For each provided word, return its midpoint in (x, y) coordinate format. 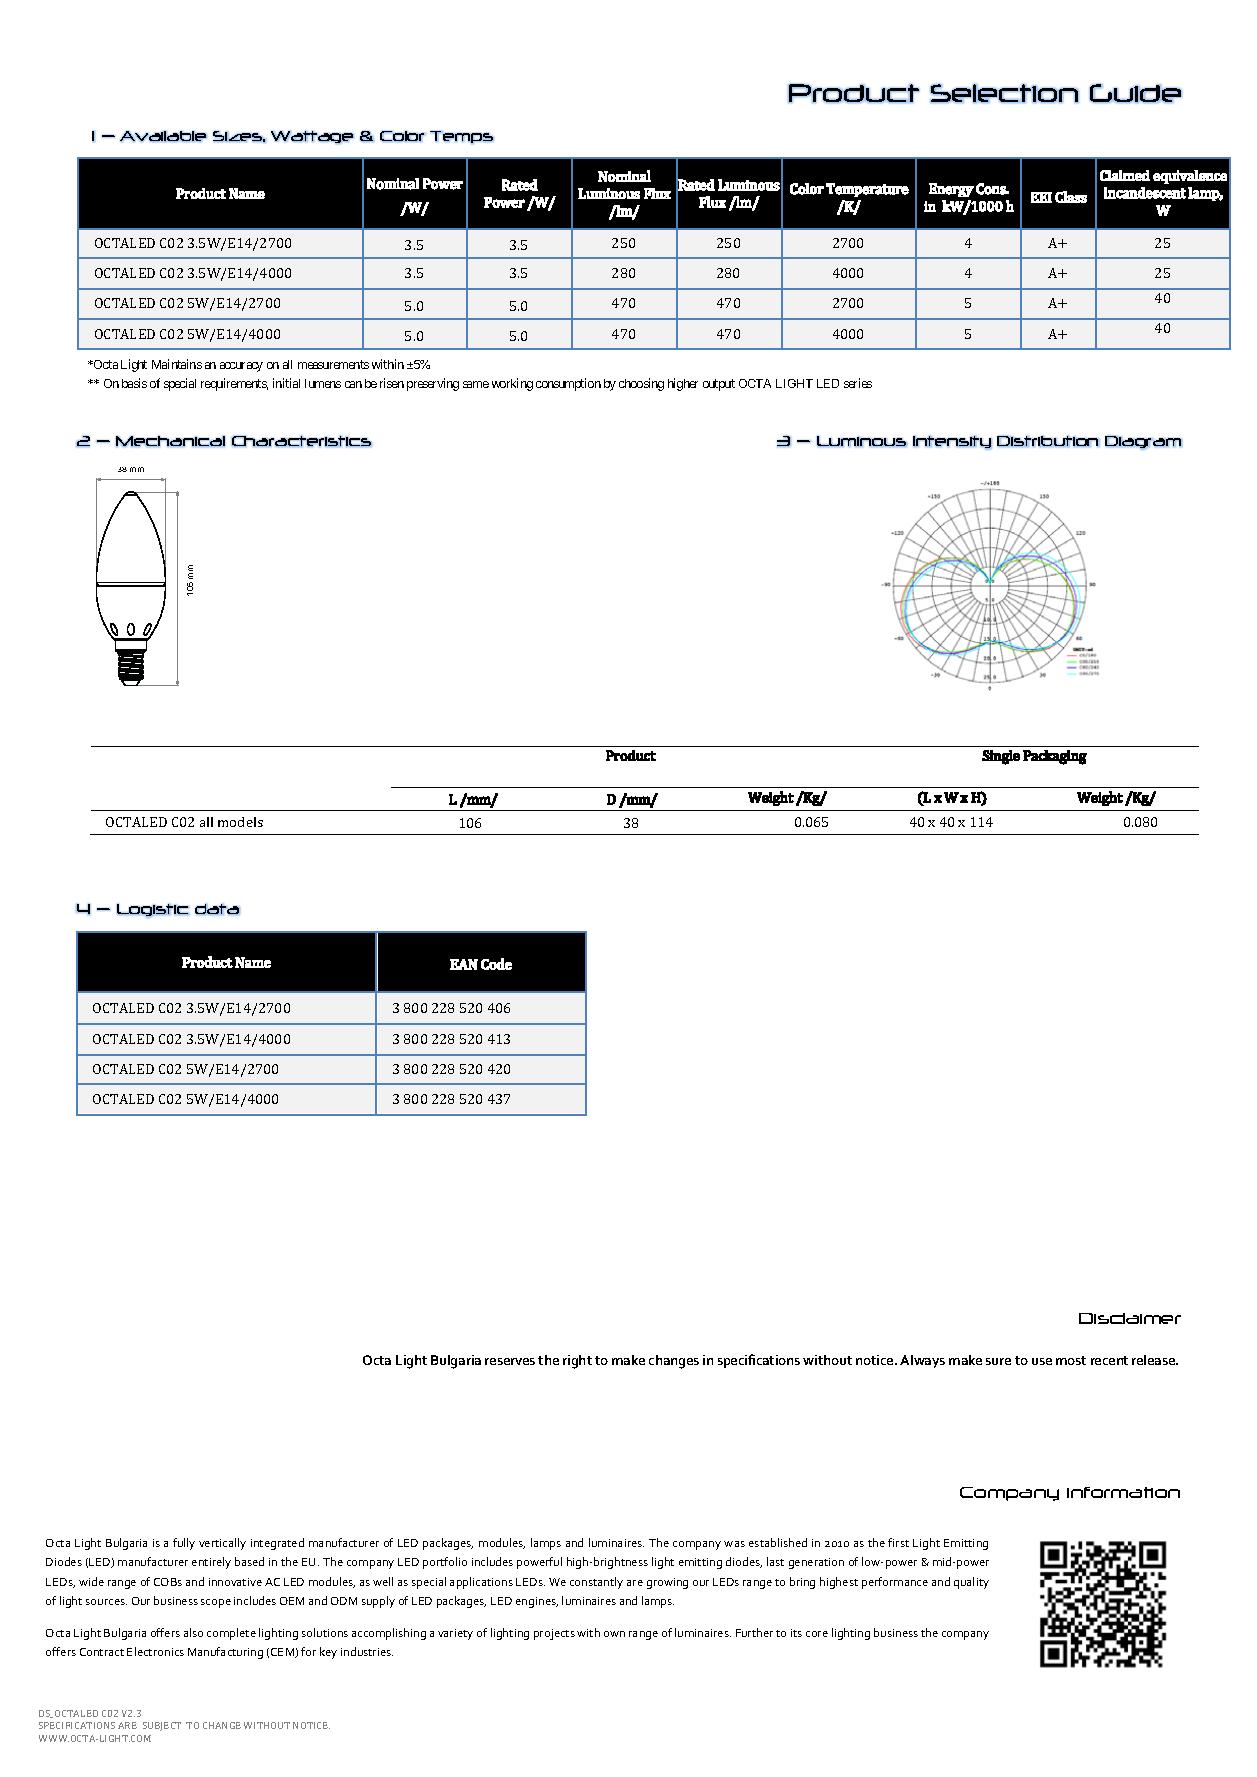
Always (922, 1361)
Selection (1004, 93)
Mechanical (170, 441)
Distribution (1048, 441)
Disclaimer (1130, 1318)
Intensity (952, 442)
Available (163, 136)
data (217, 909)
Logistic (153, 910)
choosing (641, 384)
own (614, 1634)
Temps (462, 137)
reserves (510, 1361)
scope (216, 1603)
